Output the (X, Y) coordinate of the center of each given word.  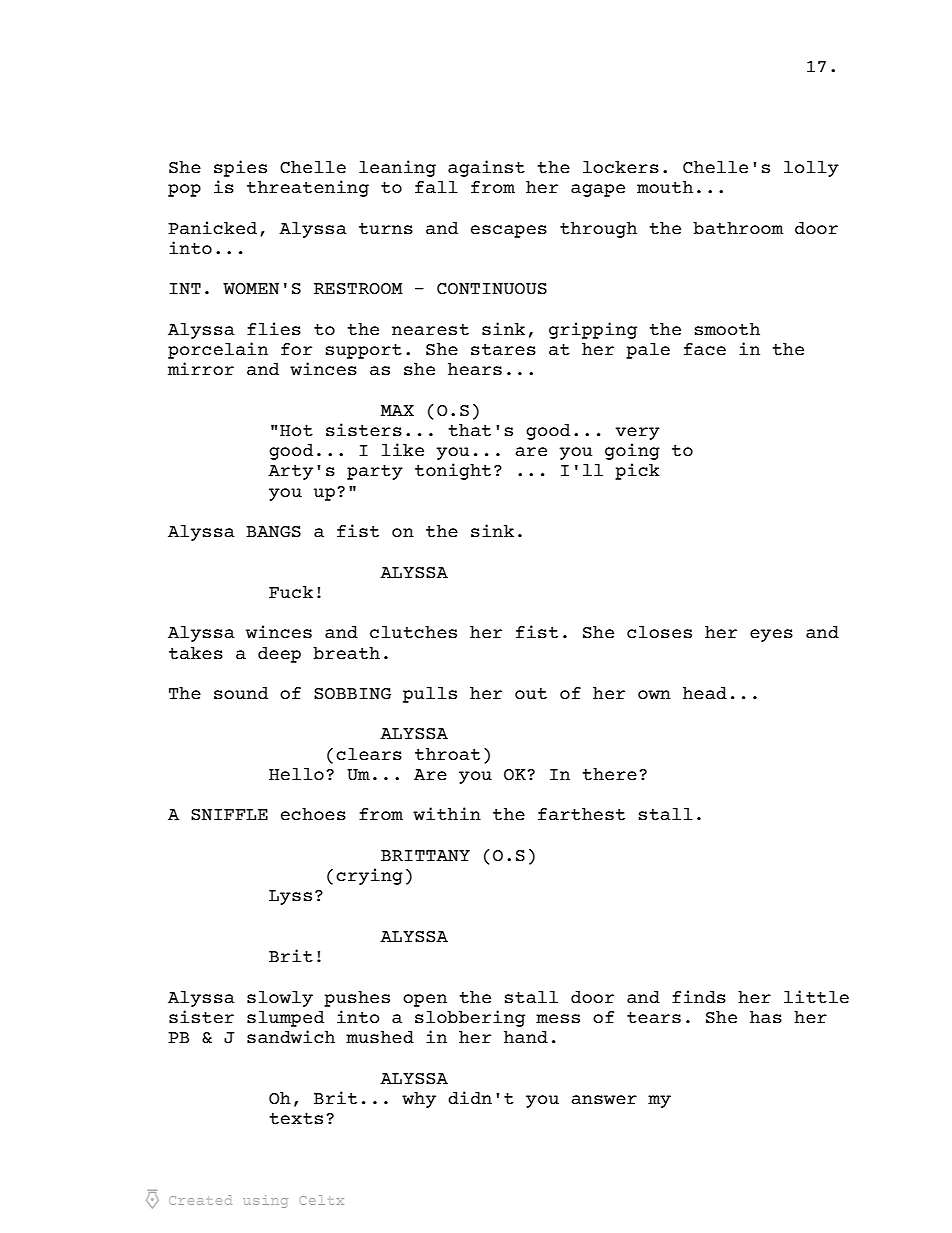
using (265, 1201)
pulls (430, 695)
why (419, 1100)
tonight (453, 471)
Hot (296, 431)
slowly (280, 999)
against (486, 168)
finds (699, 997)
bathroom (738, 228)
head (705, 693)
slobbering (470, 1018)
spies (240, 168)
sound (241, 693)
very (637, 433)
